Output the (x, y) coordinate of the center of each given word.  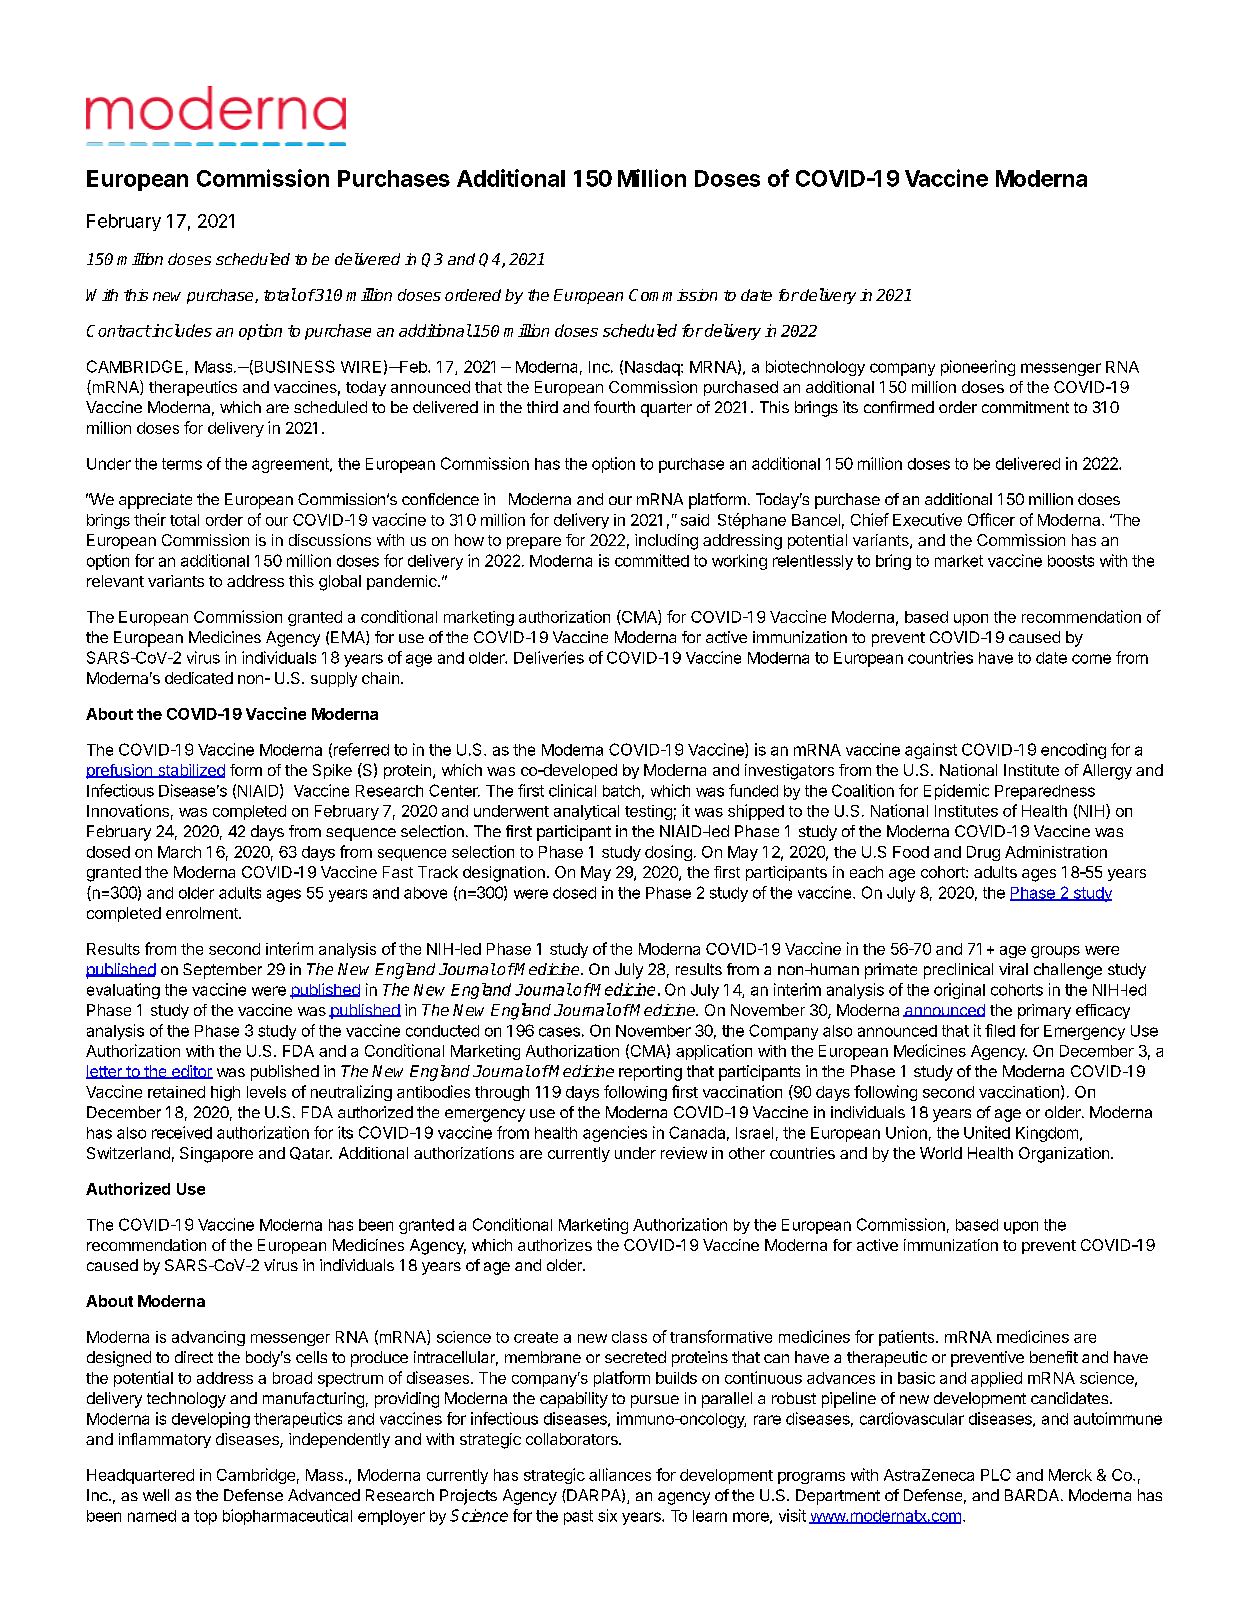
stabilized (190, 771)
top (205, 1517)
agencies (615, 1134)
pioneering (978, 368)
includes (181, 330)
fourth (614, 407)
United (987, 1132)
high (225, 1093)
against (931, 751)
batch (621, 791)
